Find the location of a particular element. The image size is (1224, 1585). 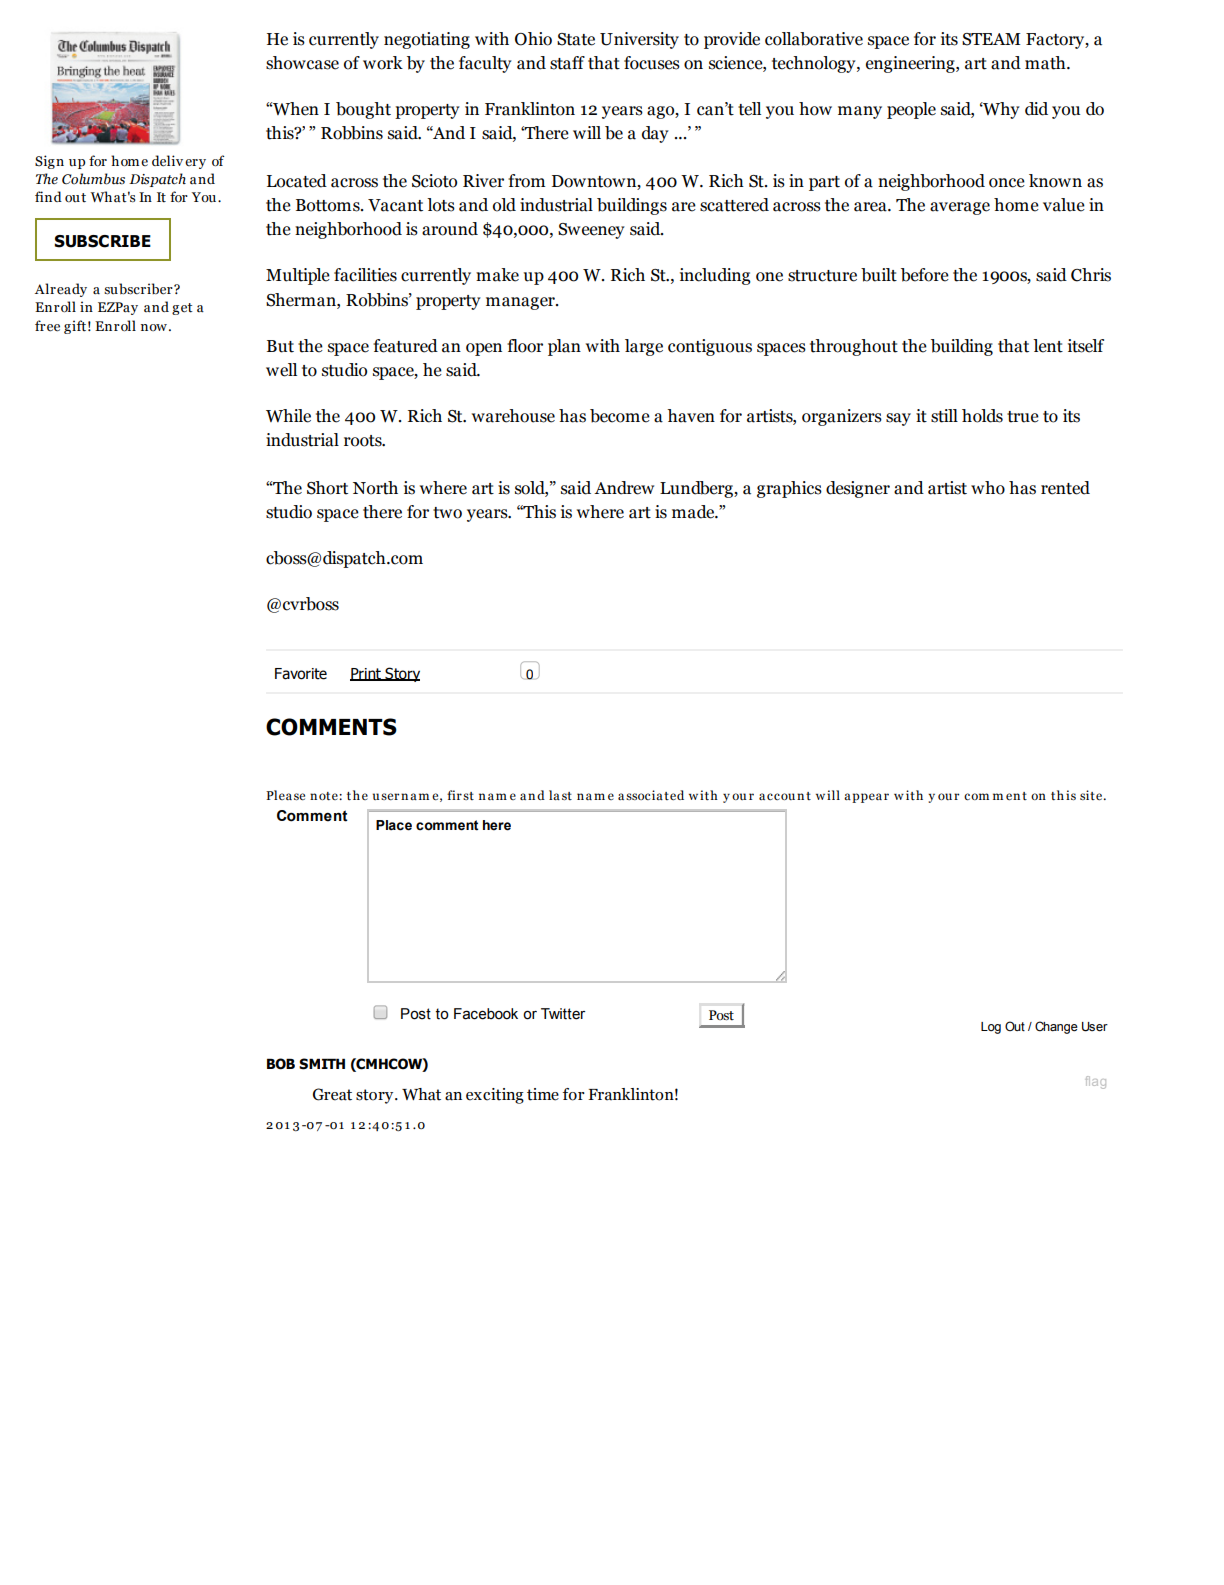

engineering is located at coordinates (911, 64).
